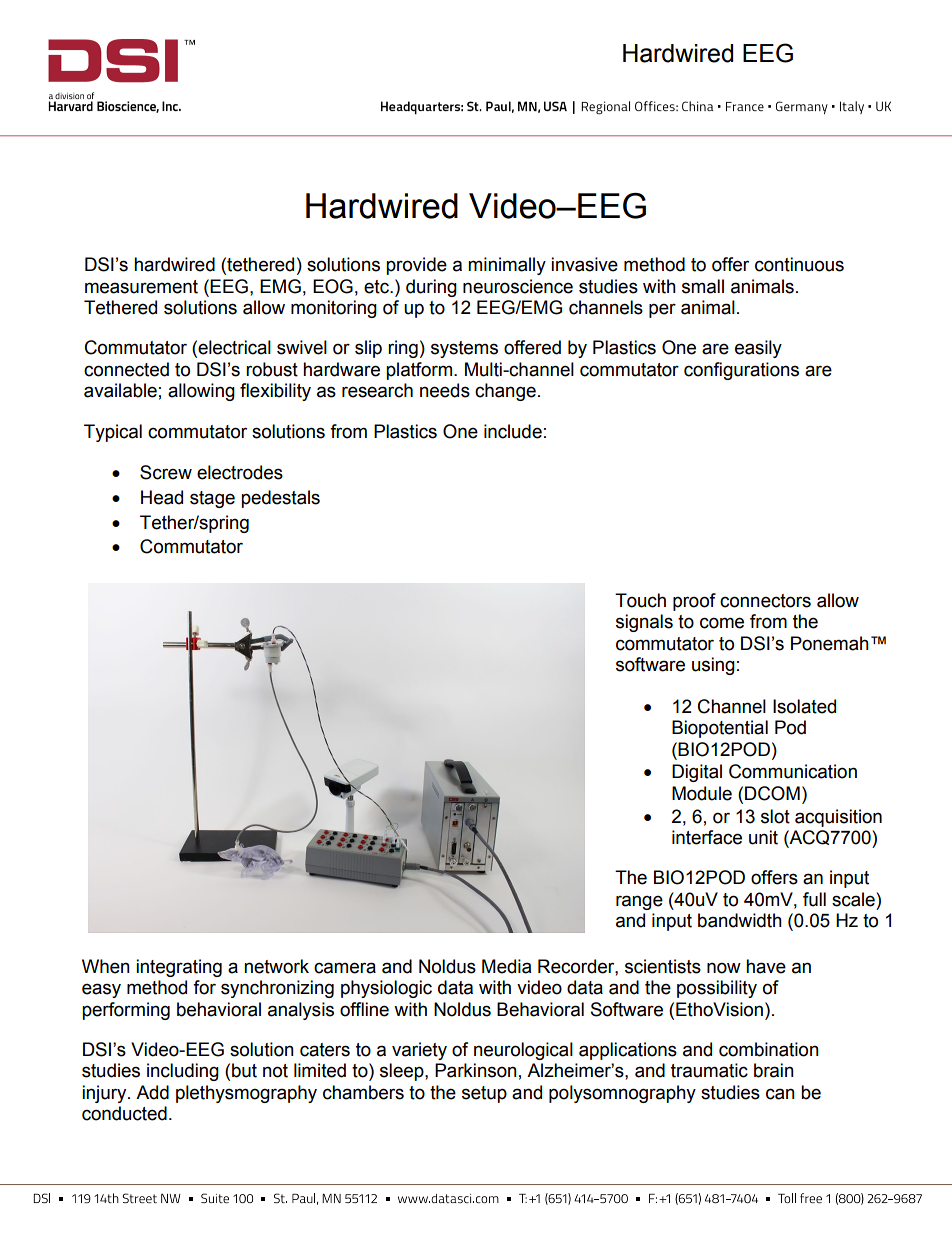 This page has width=952, height=1233. I want to click on Media, so click(506, 966).
